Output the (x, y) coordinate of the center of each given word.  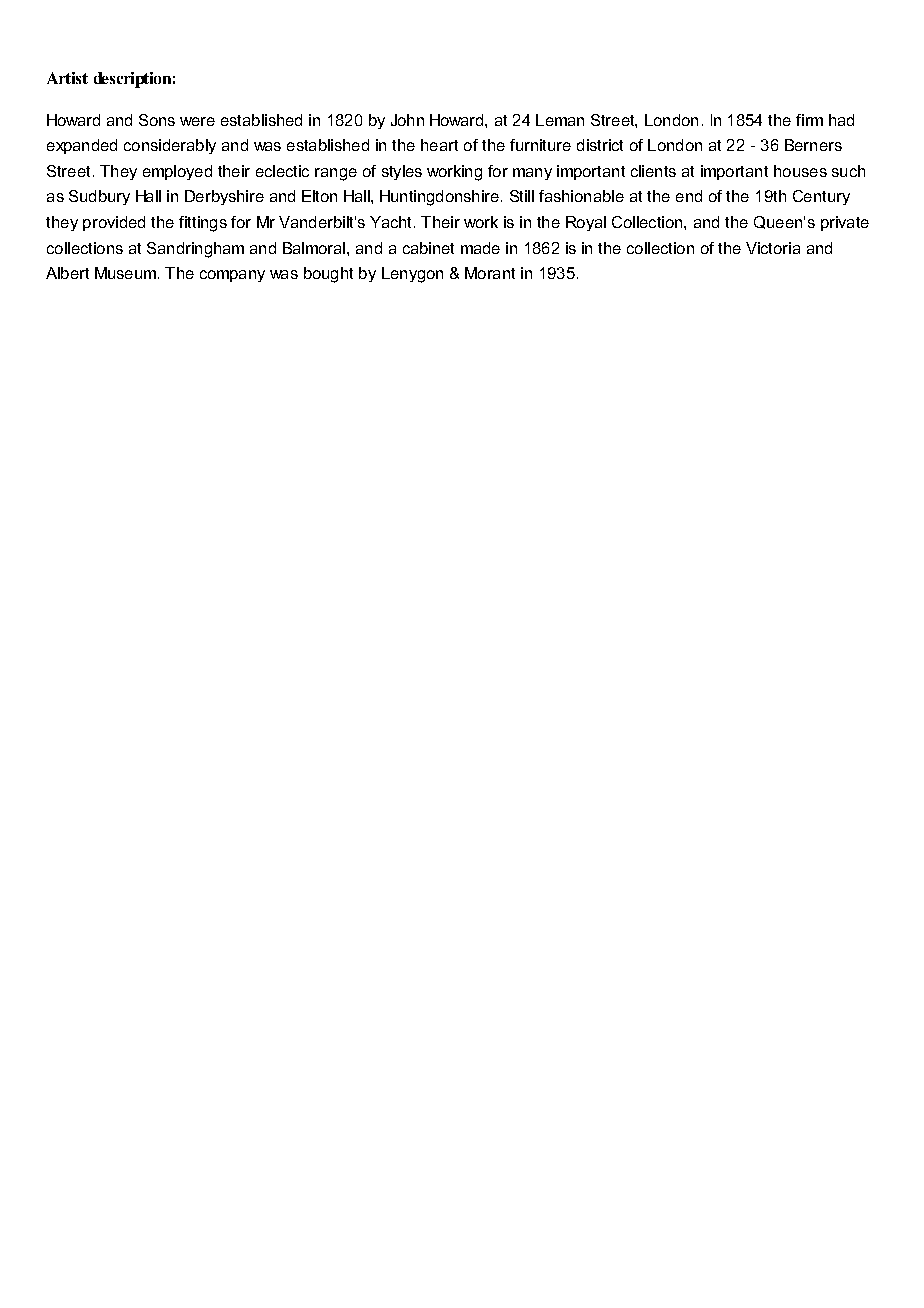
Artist (67, 78)
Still (522, 196)
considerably (170, 146)
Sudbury (99, 197)
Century (821, 197)
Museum (125, 273)
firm (809, 120)
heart (439, 145)
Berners (813, 145)
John (407, 120)
